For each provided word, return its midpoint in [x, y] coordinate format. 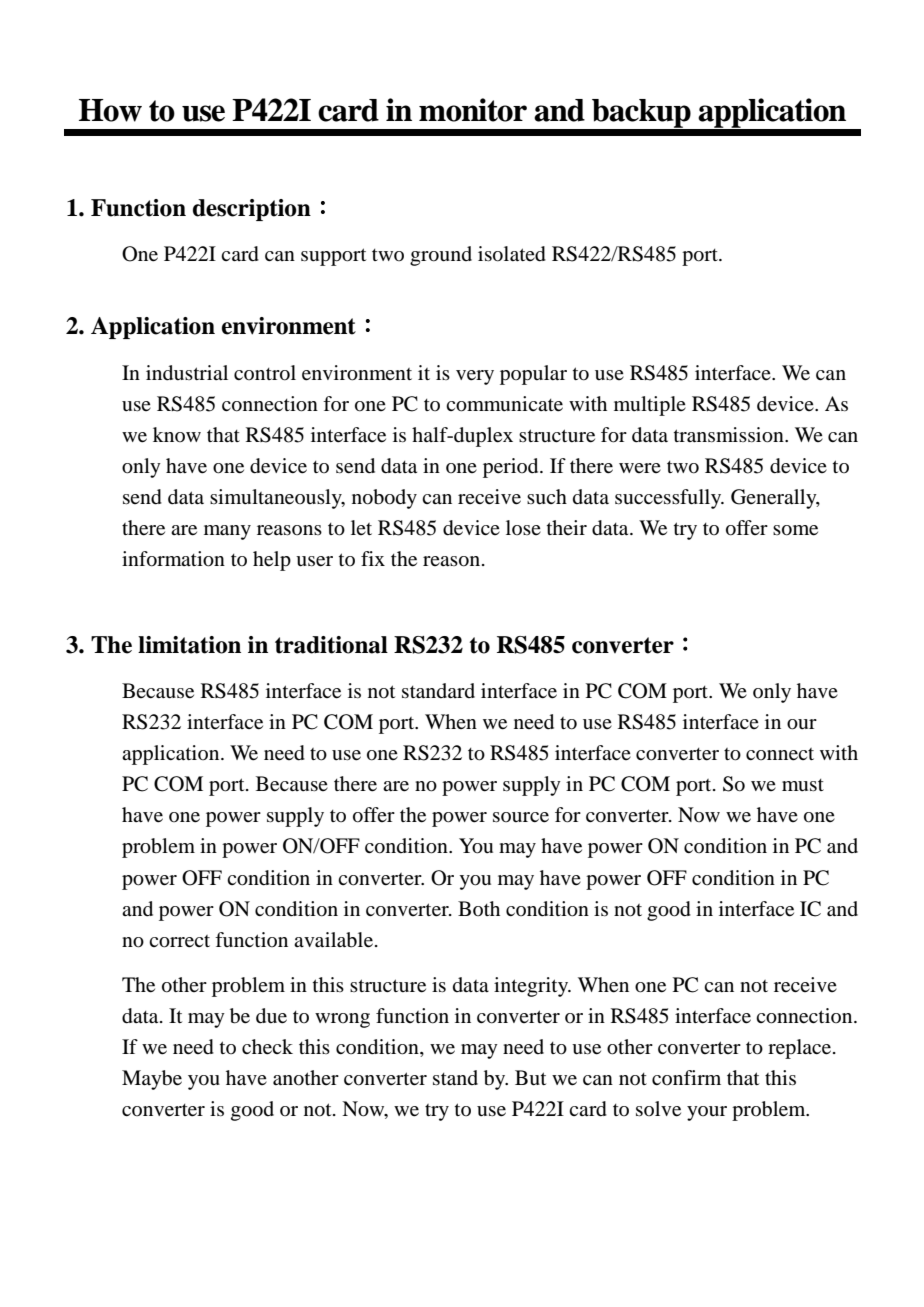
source [521, 817]
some [795, 530]
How [110, 110]
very [475, 377]
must [803, 785]
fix [373, 558]
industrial [187, 373]
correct [179, 941]
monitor [473, 110]
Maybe [152, 1080]
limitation [189, 645]
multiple [650, 406]
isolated [512, 254]
